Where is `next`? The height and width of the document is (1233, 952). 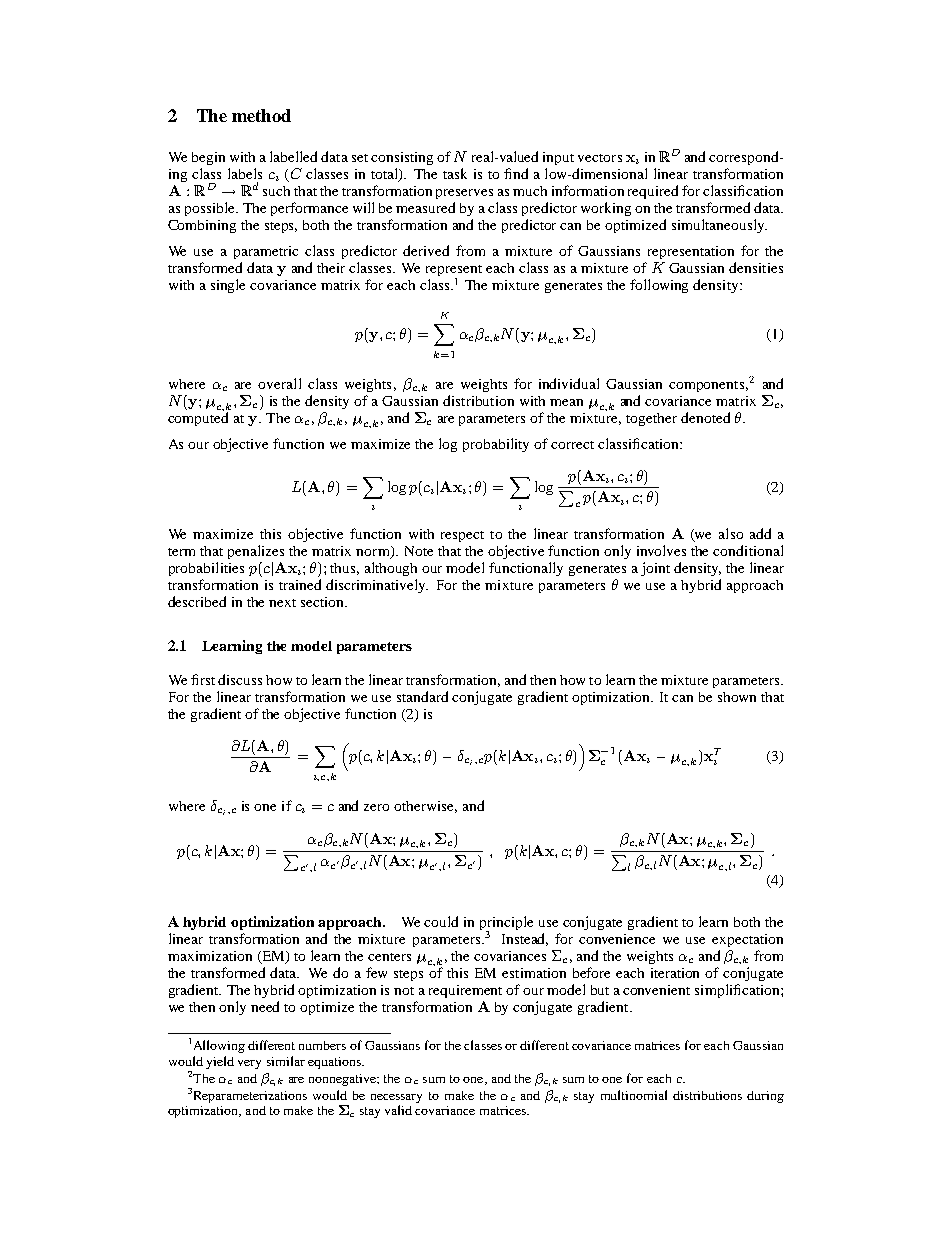 next is located at coordinates (282, 603).
